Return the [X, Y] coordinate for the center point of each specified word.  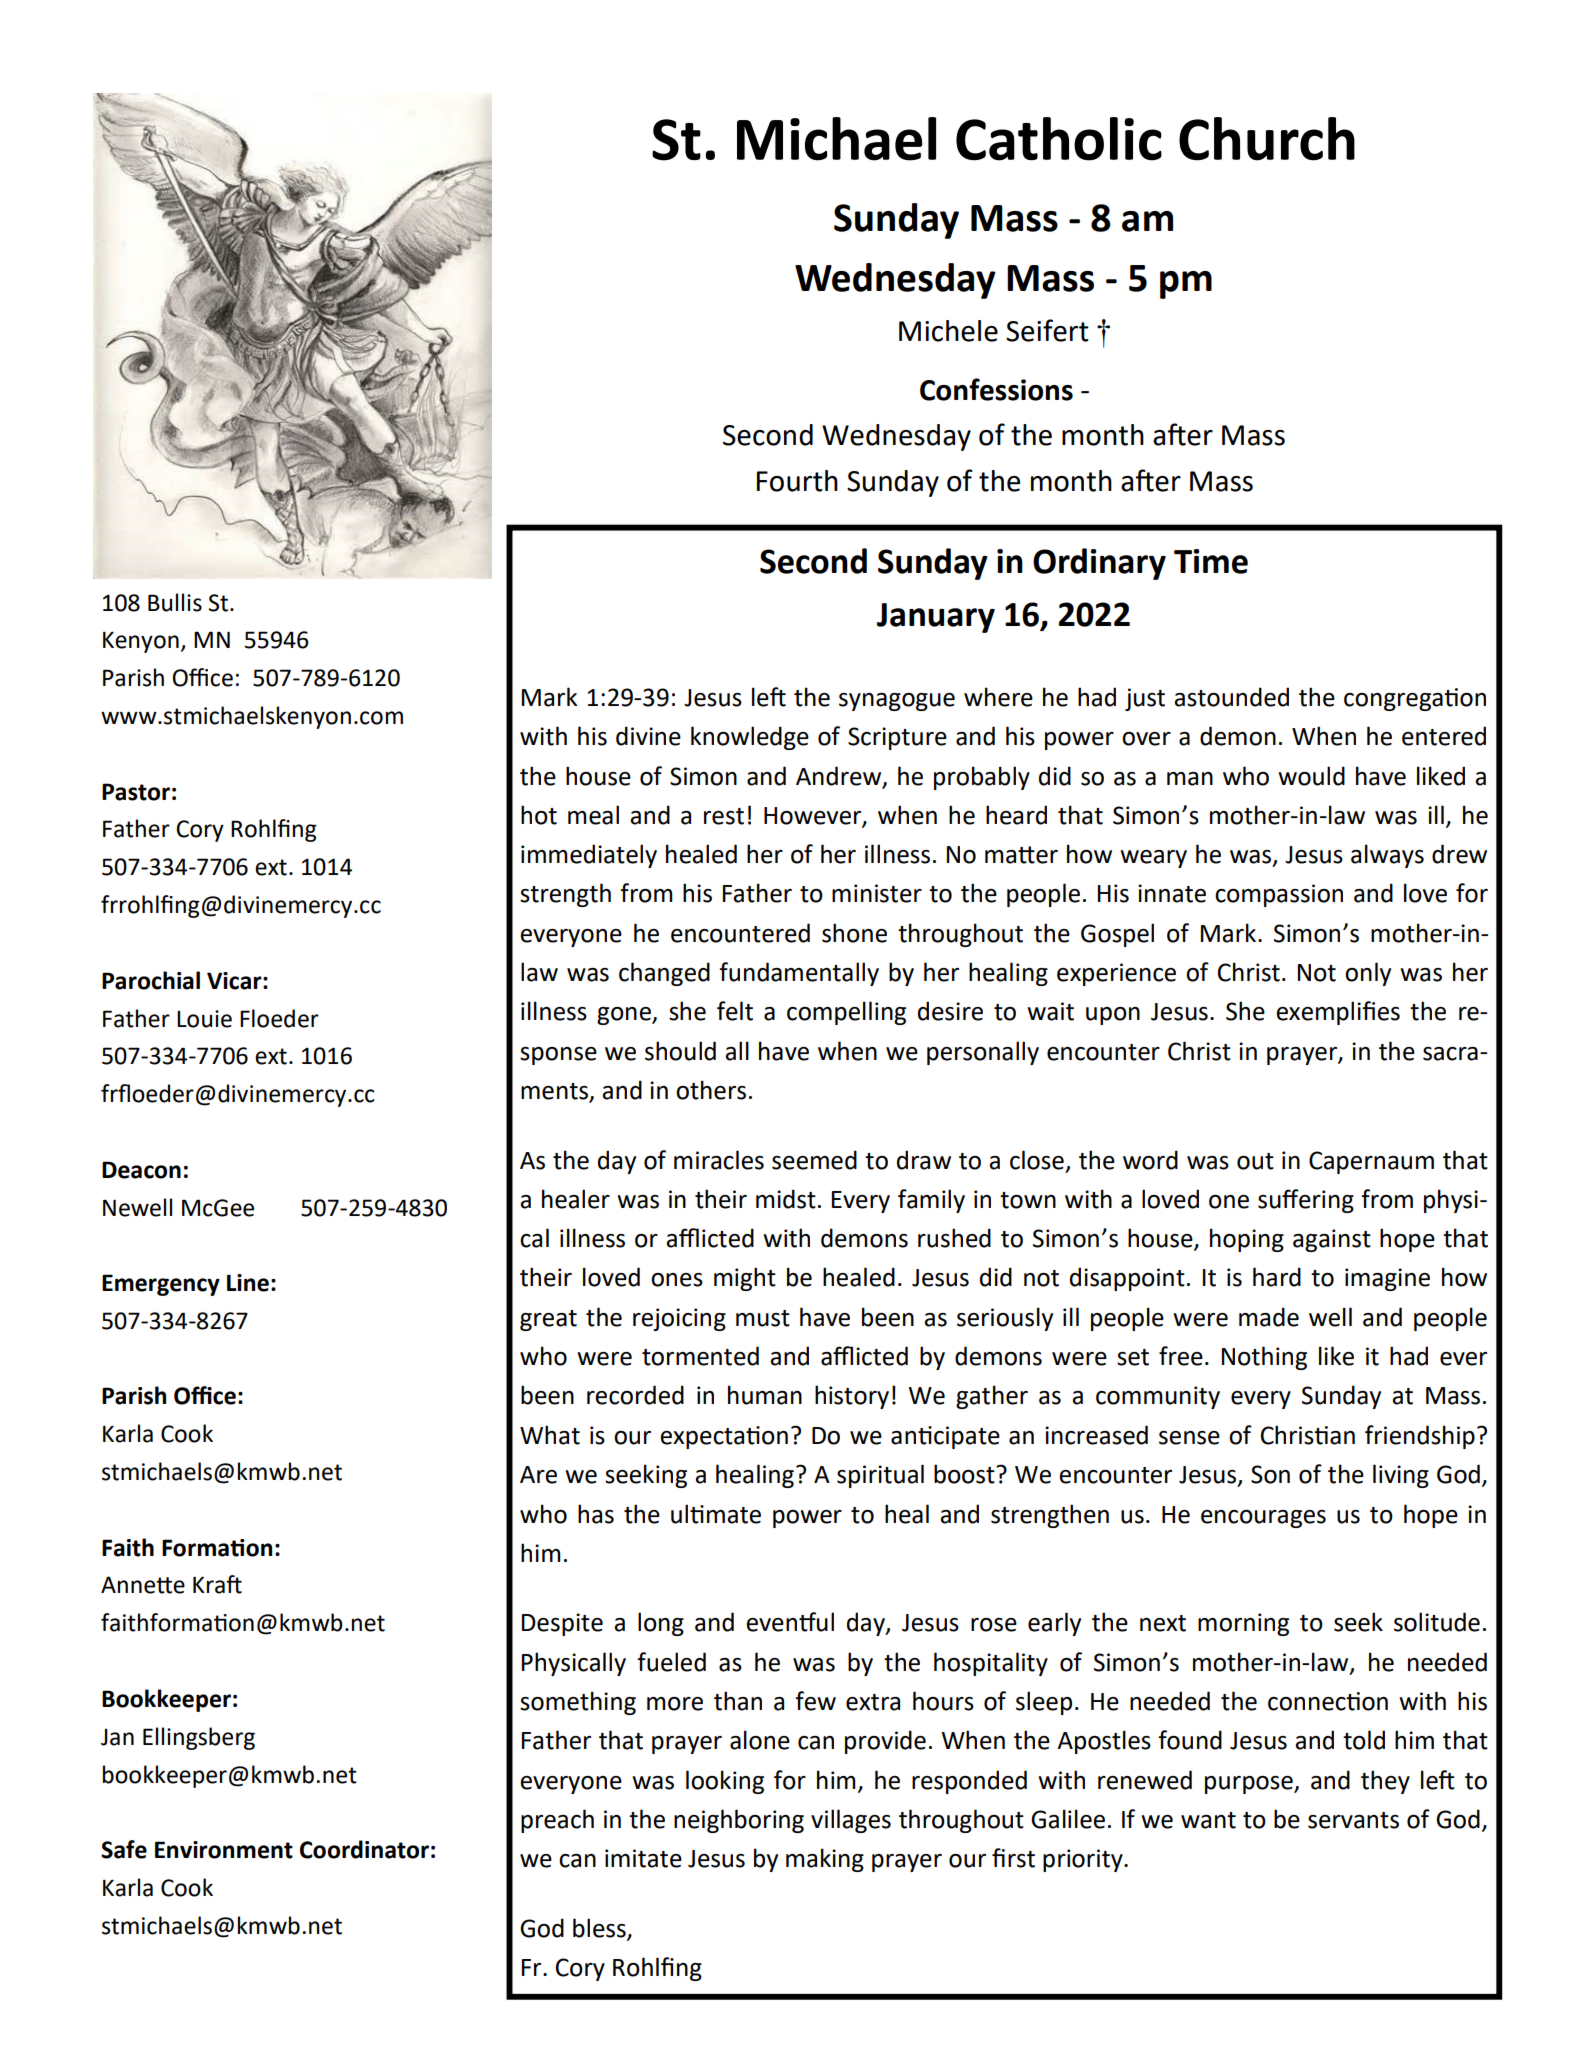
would [1311, 776]
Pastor [136, 792]
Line [248, 1283]
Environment [224, 1850]
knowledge [750, 738]
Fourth [797, 481]
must [763, 1318]
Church [1267, 139]
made [1269, 1317]
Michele [948, 331]
